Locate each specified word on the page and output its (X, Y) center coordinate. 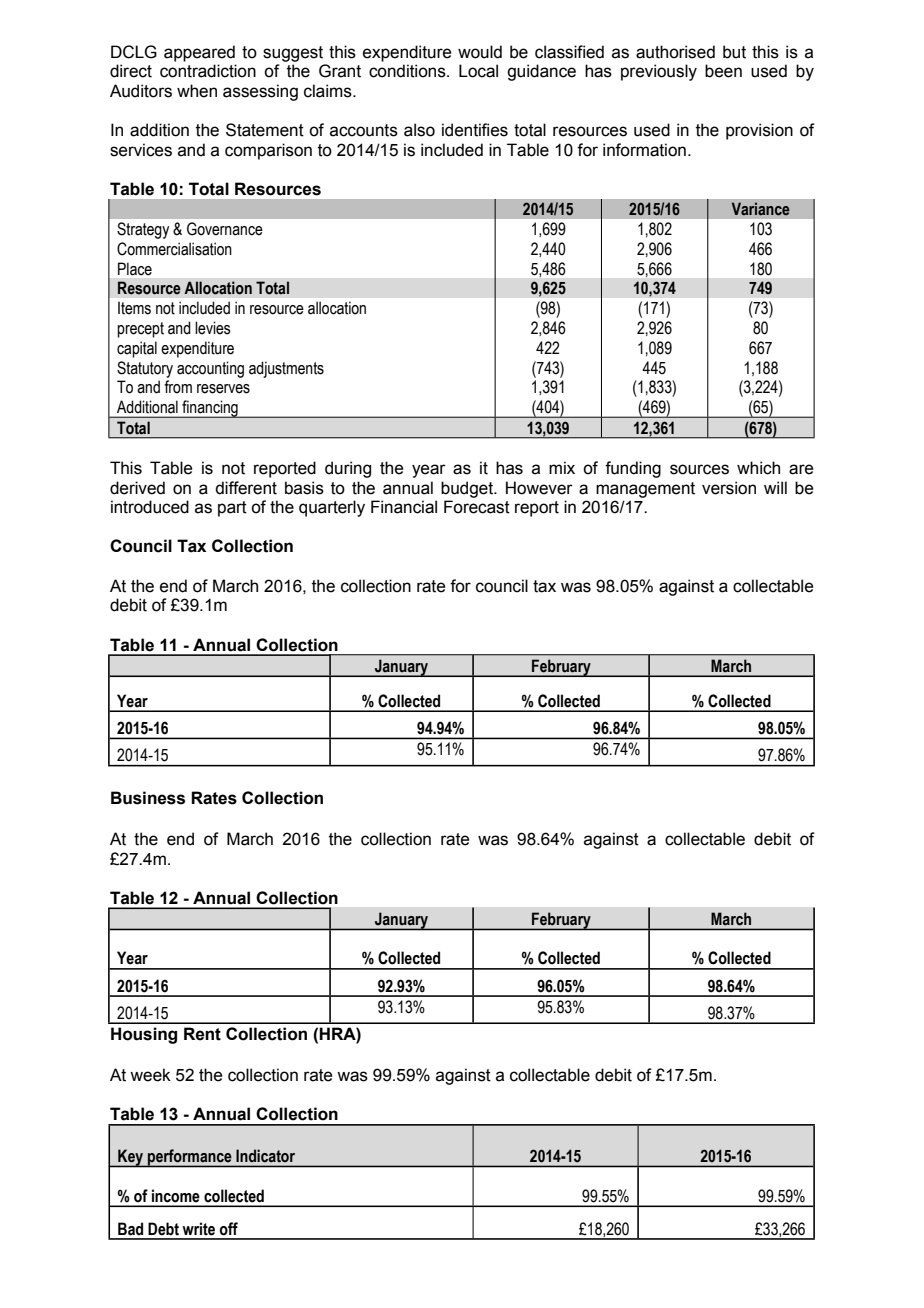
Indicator (265, 1156)
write (198, 1229)
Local (478, 71)
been (723, 71)
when (197, 91)
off (228, 1229)
